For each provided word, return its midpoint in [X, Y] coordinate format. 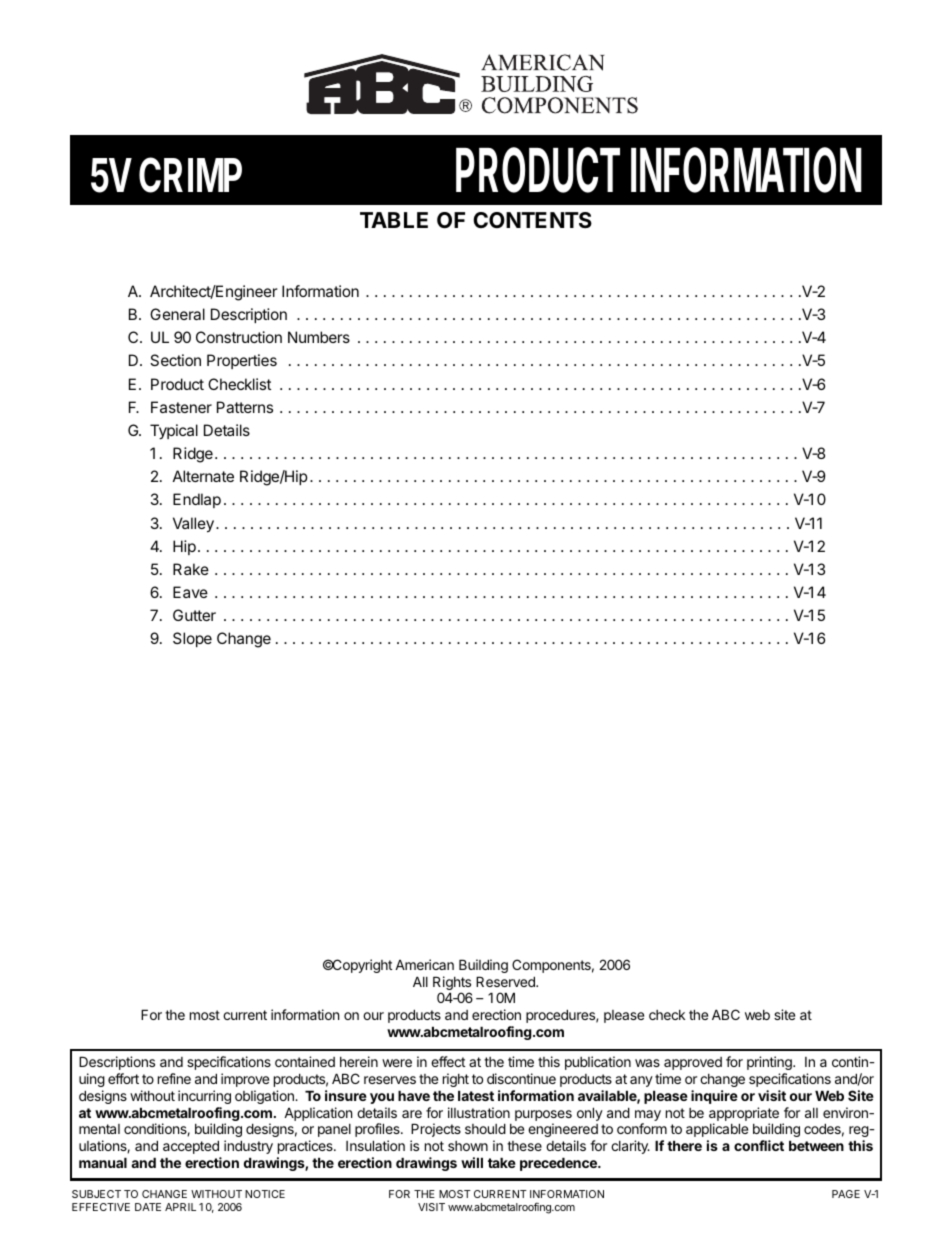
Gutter [194, 615]
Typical [174, 432]
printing [770, 1063]
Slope [192, 639]
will [472, 1162]
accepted [191, 1147]
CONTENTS [532, 220]
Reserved [506, 981]
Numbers [319, 337]
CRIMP [190, 175]
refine [174, 1078]
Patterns [245, 407]
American [424, 964]
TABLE [394, 220]
